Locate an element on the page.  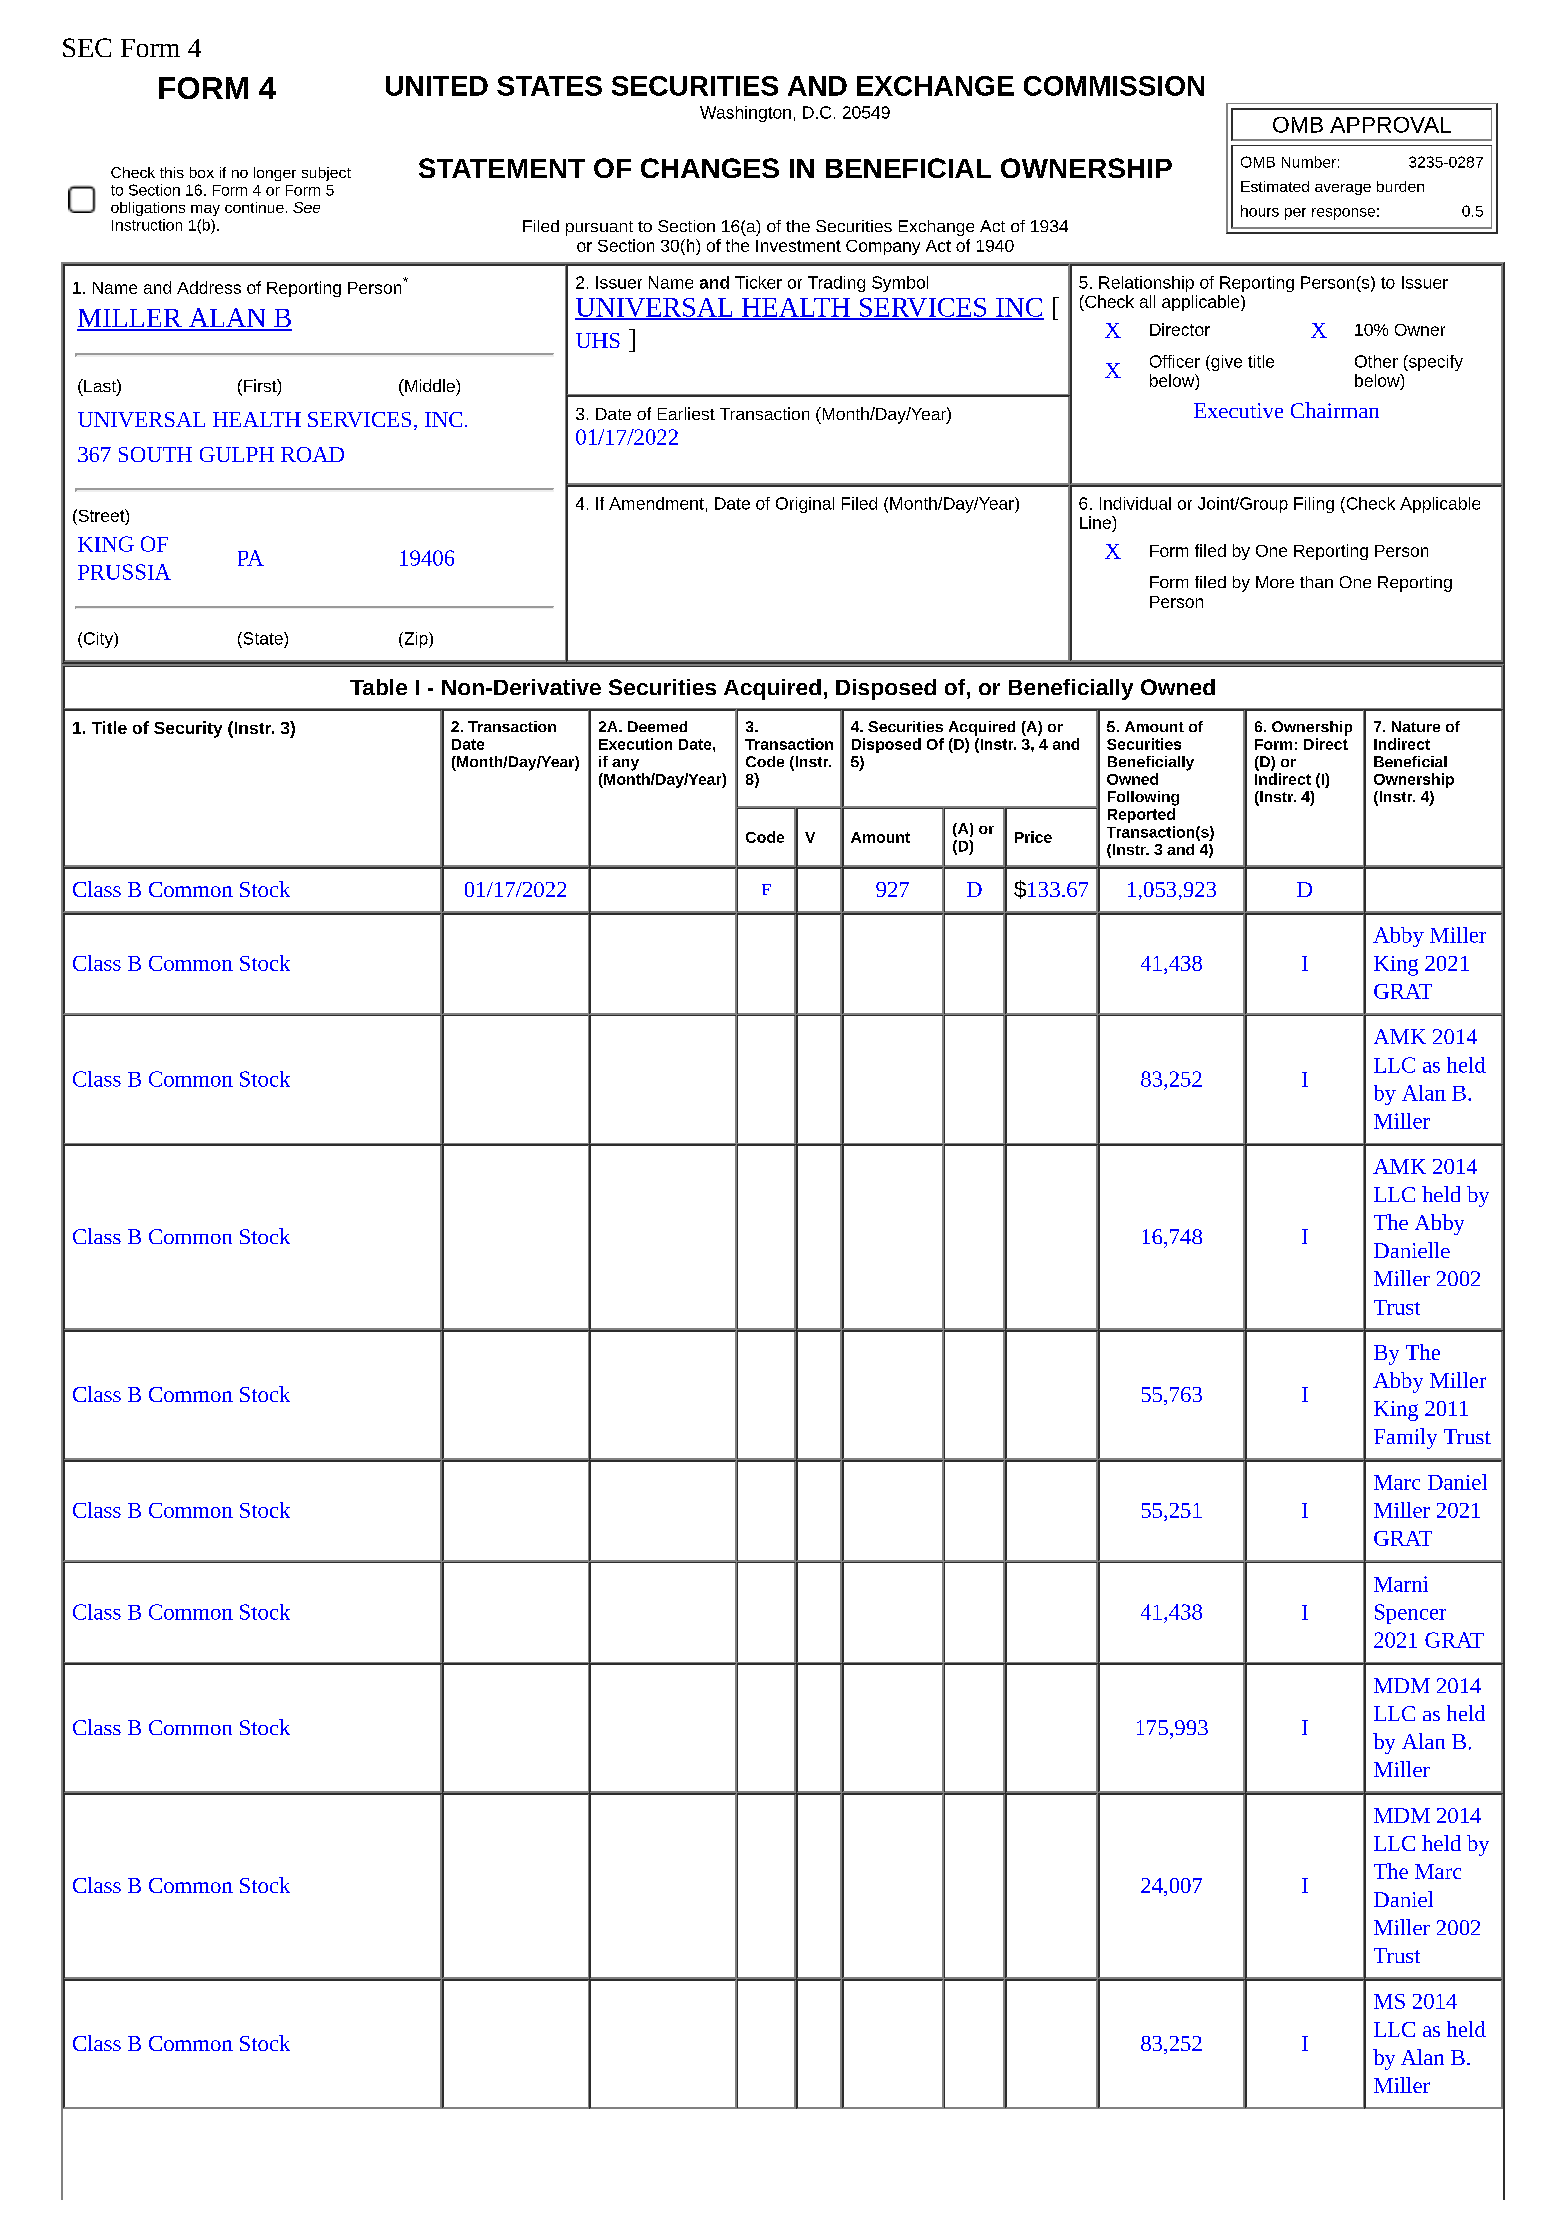
longer is located at coordinates (275, 174).
